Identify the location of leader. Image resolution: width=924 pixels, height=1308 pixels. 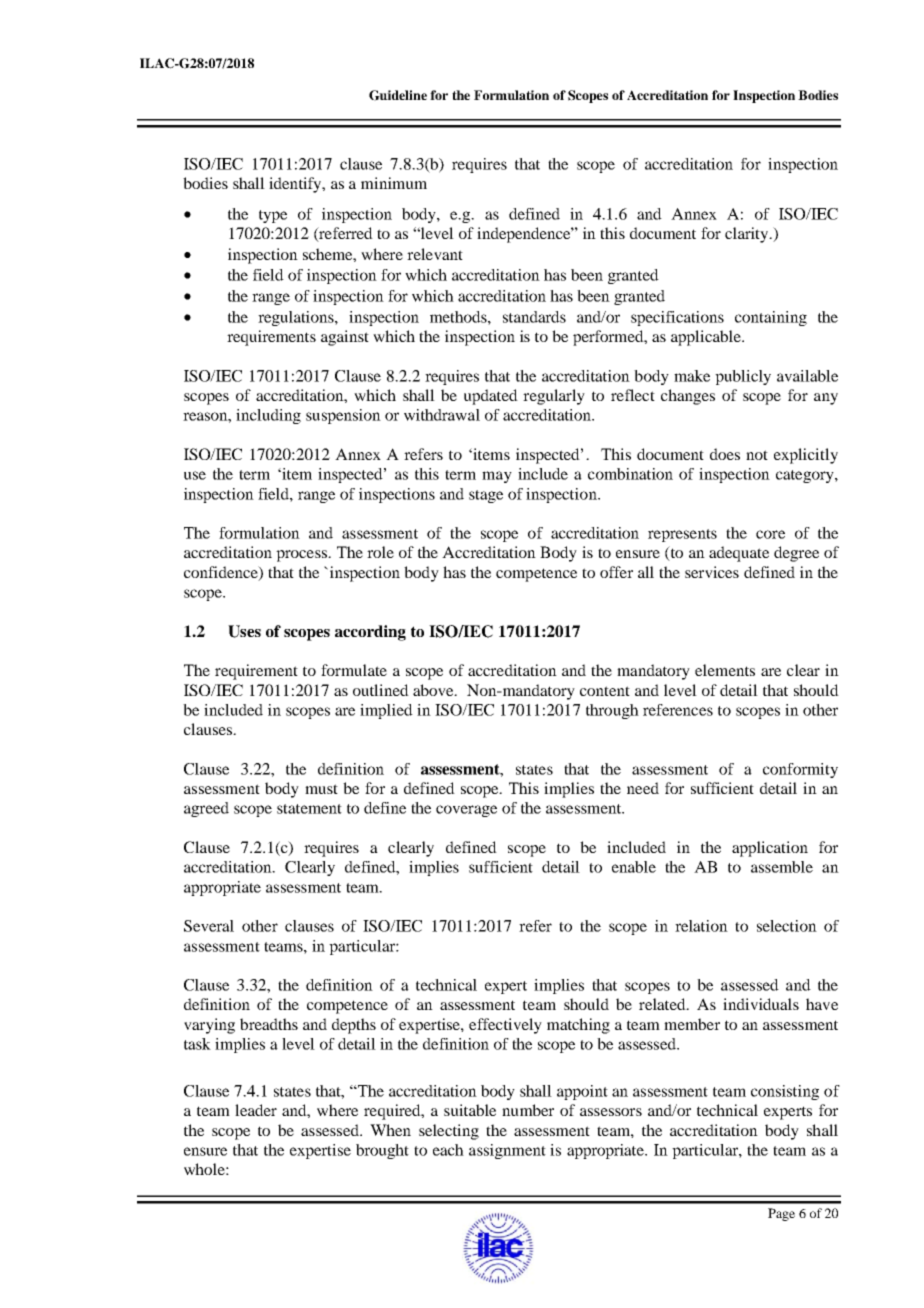
(256, 1110).
